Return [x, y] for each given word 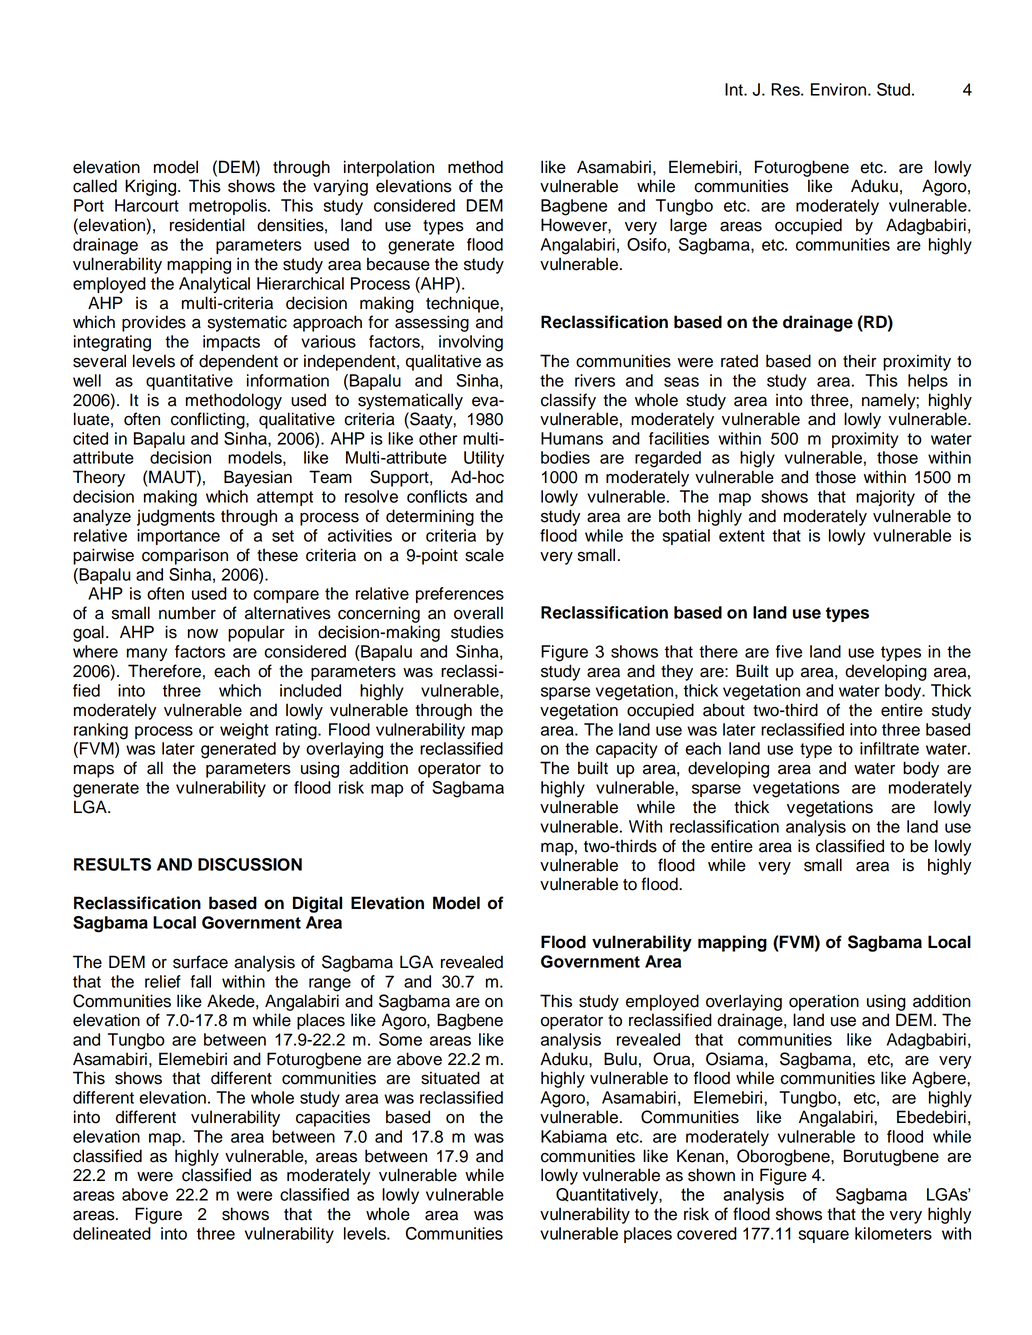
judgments [176, 517]
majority [885, 498]
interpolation [389, 168]
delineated [112, 1233]
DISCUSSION [250, 864]
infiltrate [889, 748]
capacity [627, 750]
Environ [840, 89]
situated [450, 1078]
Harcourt [147, 205]
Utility [484, 459]
